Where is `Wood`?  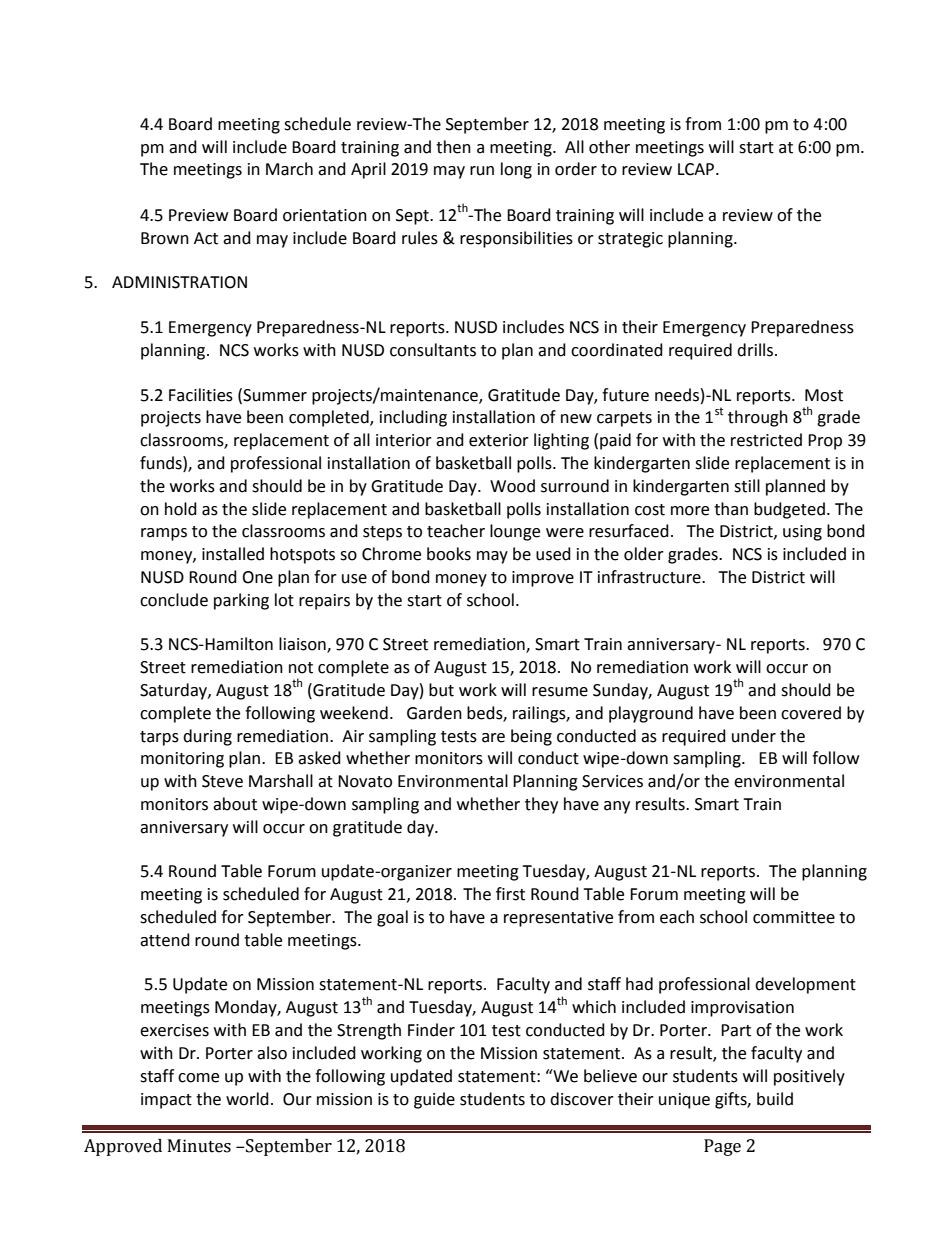 Wood is located at coordinates (512, 486).
